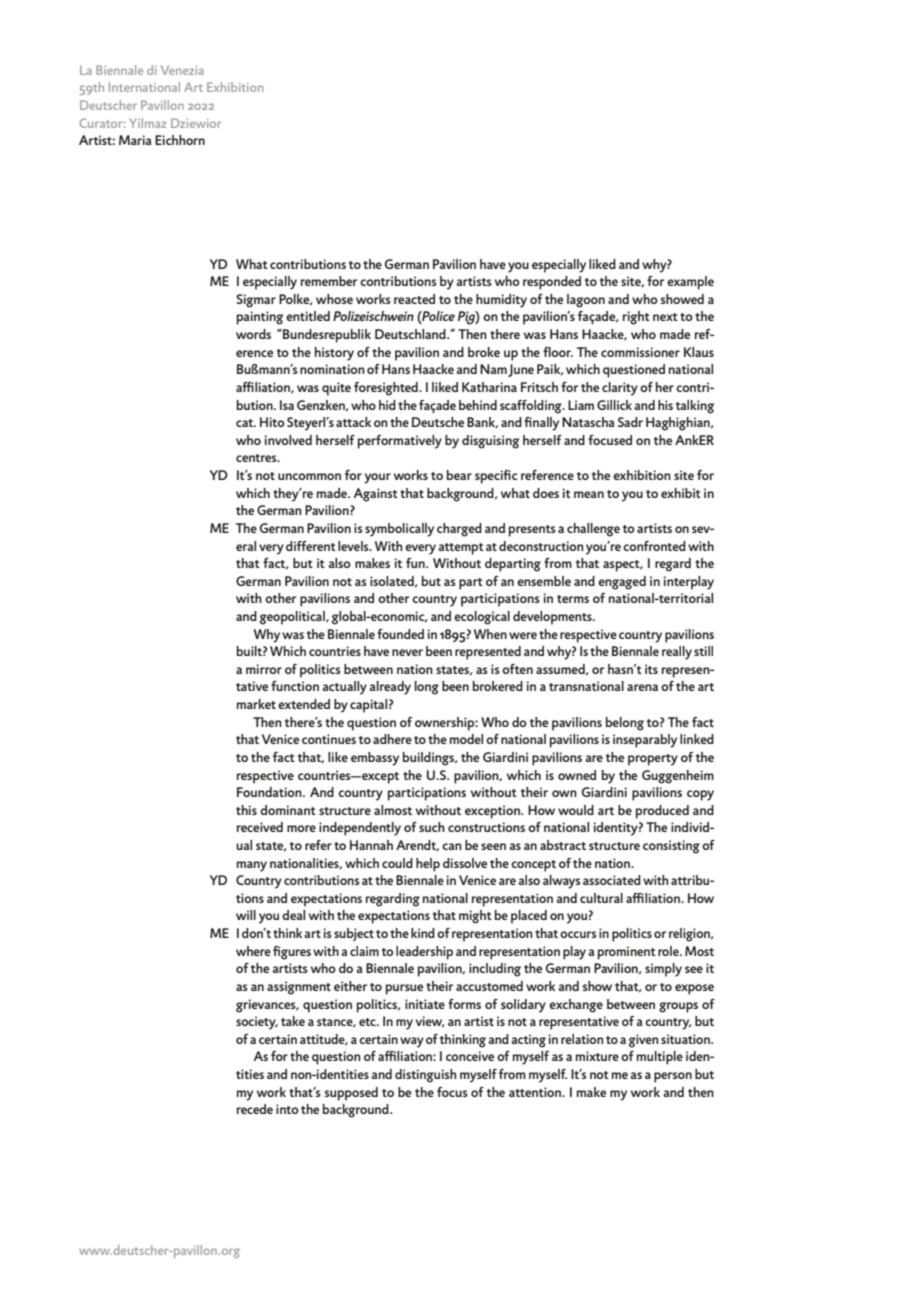 The height and width of the screenshot is (1308, 924). Describe the element at coordinates (255, 1109) in the screenshot. I see `recede` at that location.
